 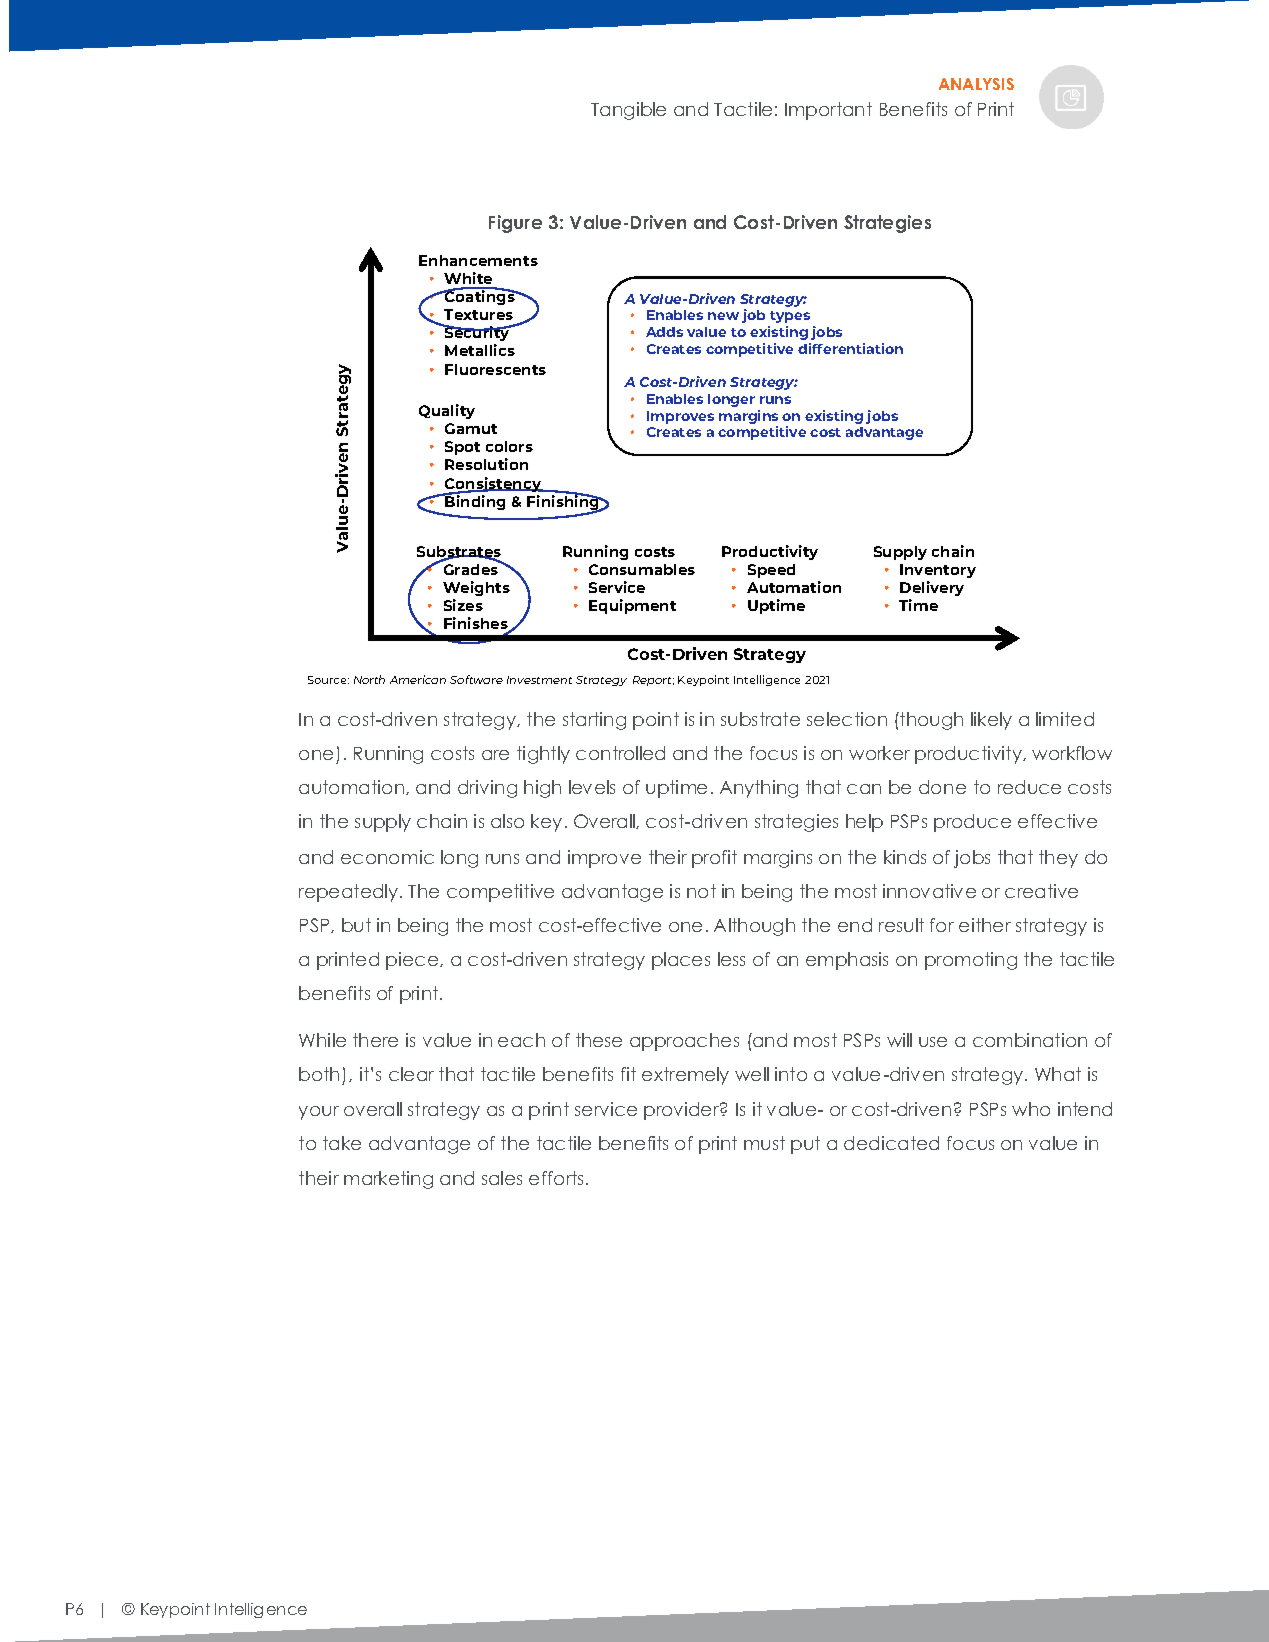 I want to click on marketing, so click(x=388, y=1180).
